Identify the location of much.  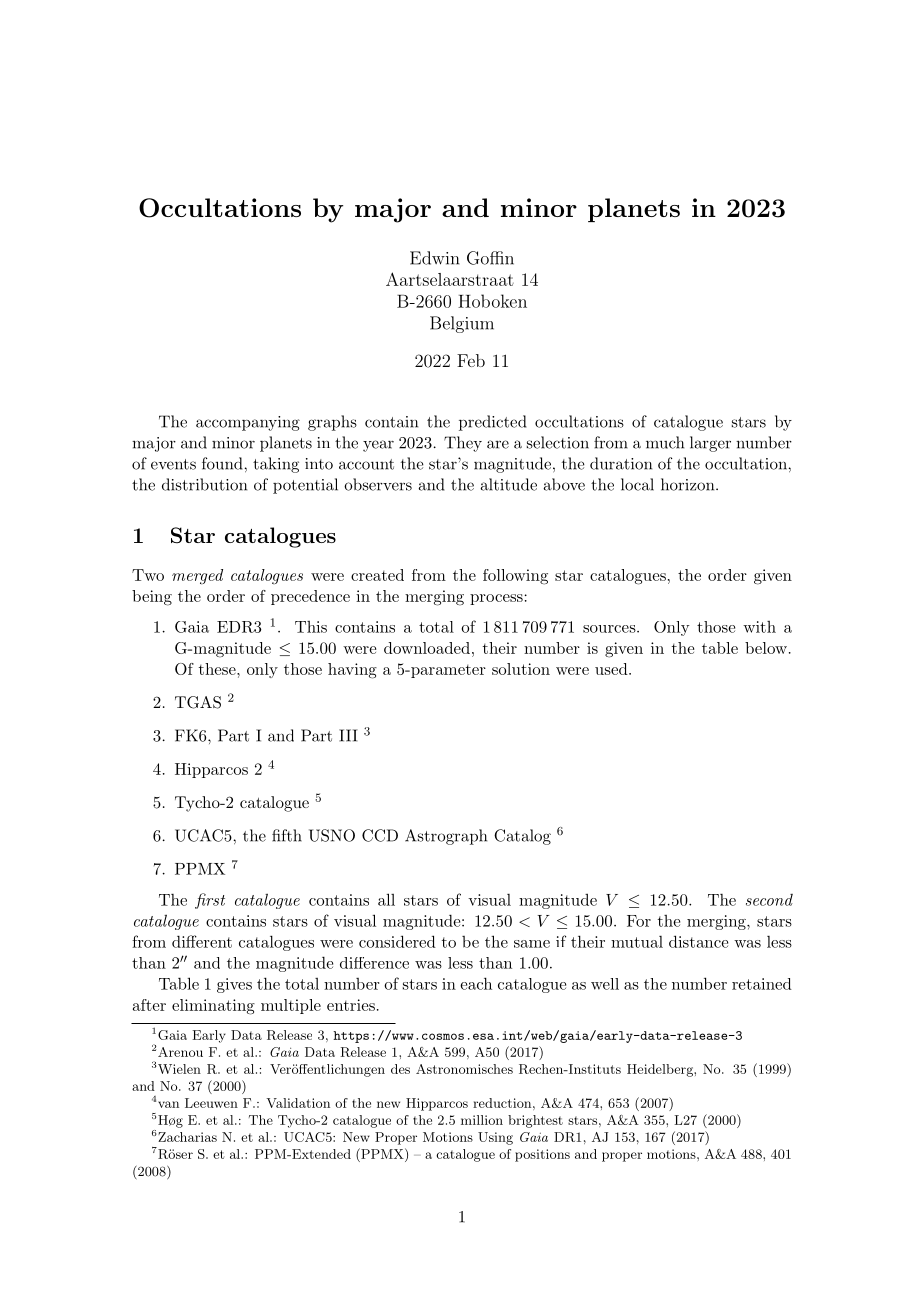
(665, 442).
